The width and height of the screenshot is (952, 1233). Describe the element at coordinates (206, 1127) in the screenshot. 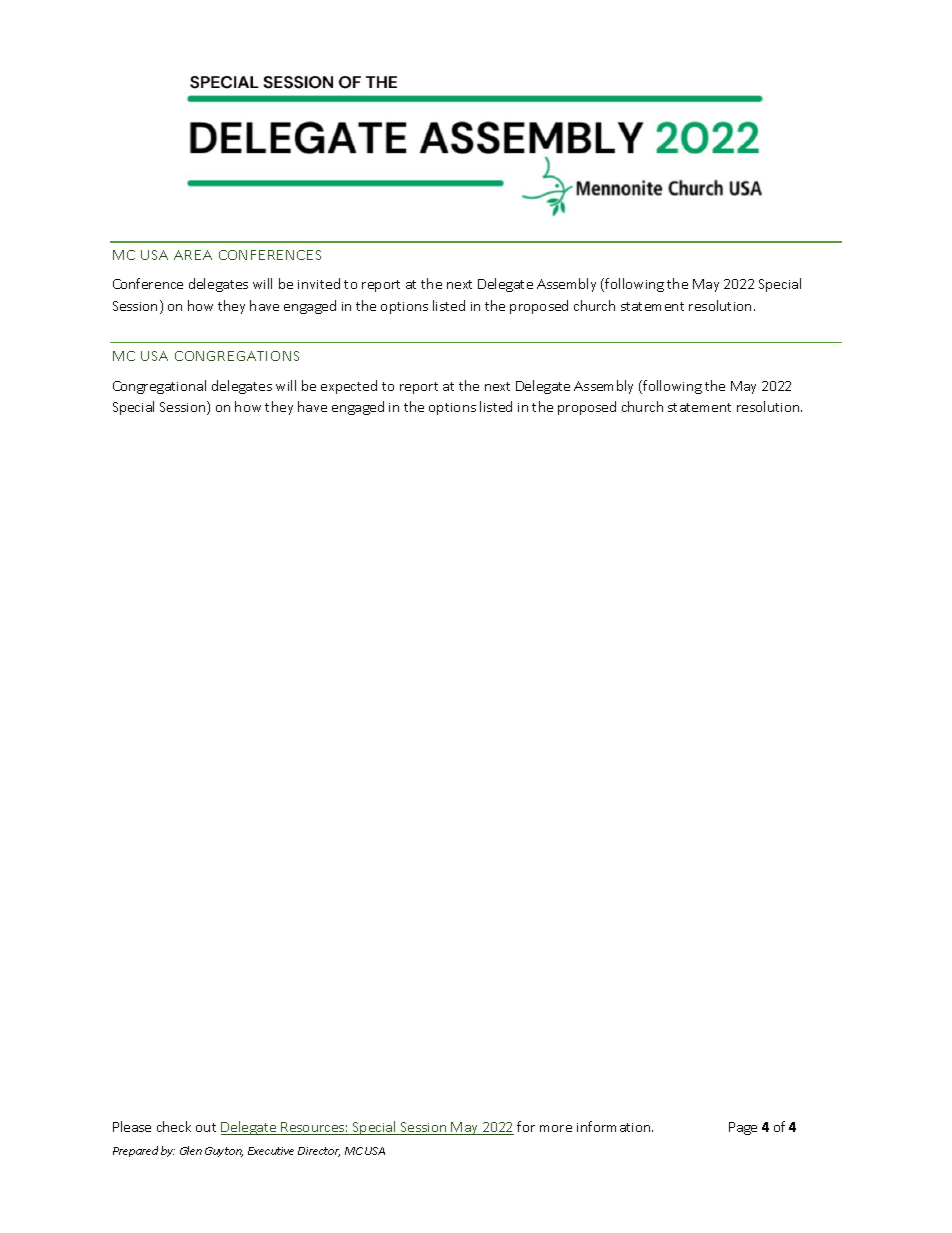

I see `out` at that location.
